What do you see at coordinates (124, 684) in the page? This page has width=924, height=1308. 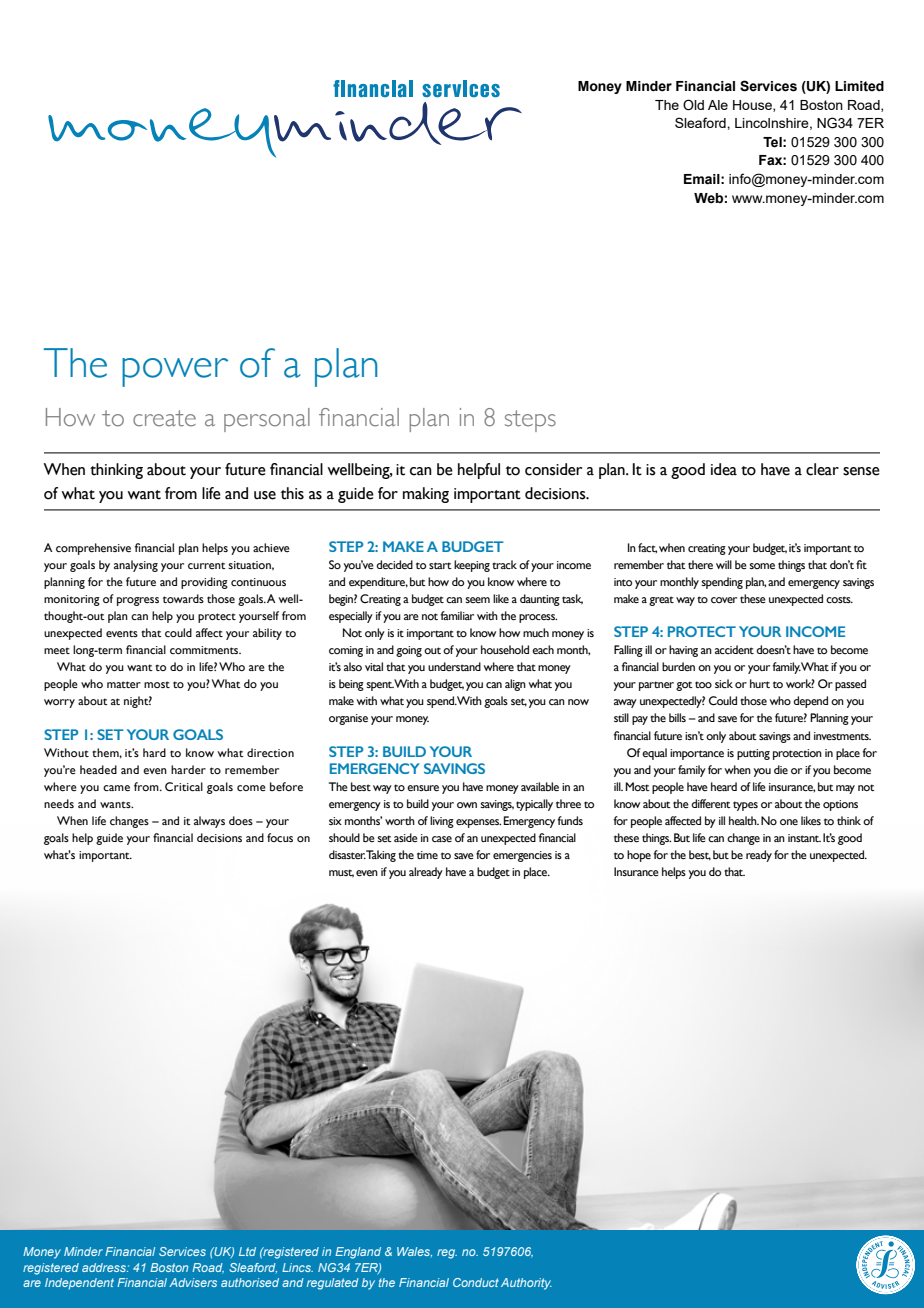 I see `matter` at bounding box center [124, 684].
